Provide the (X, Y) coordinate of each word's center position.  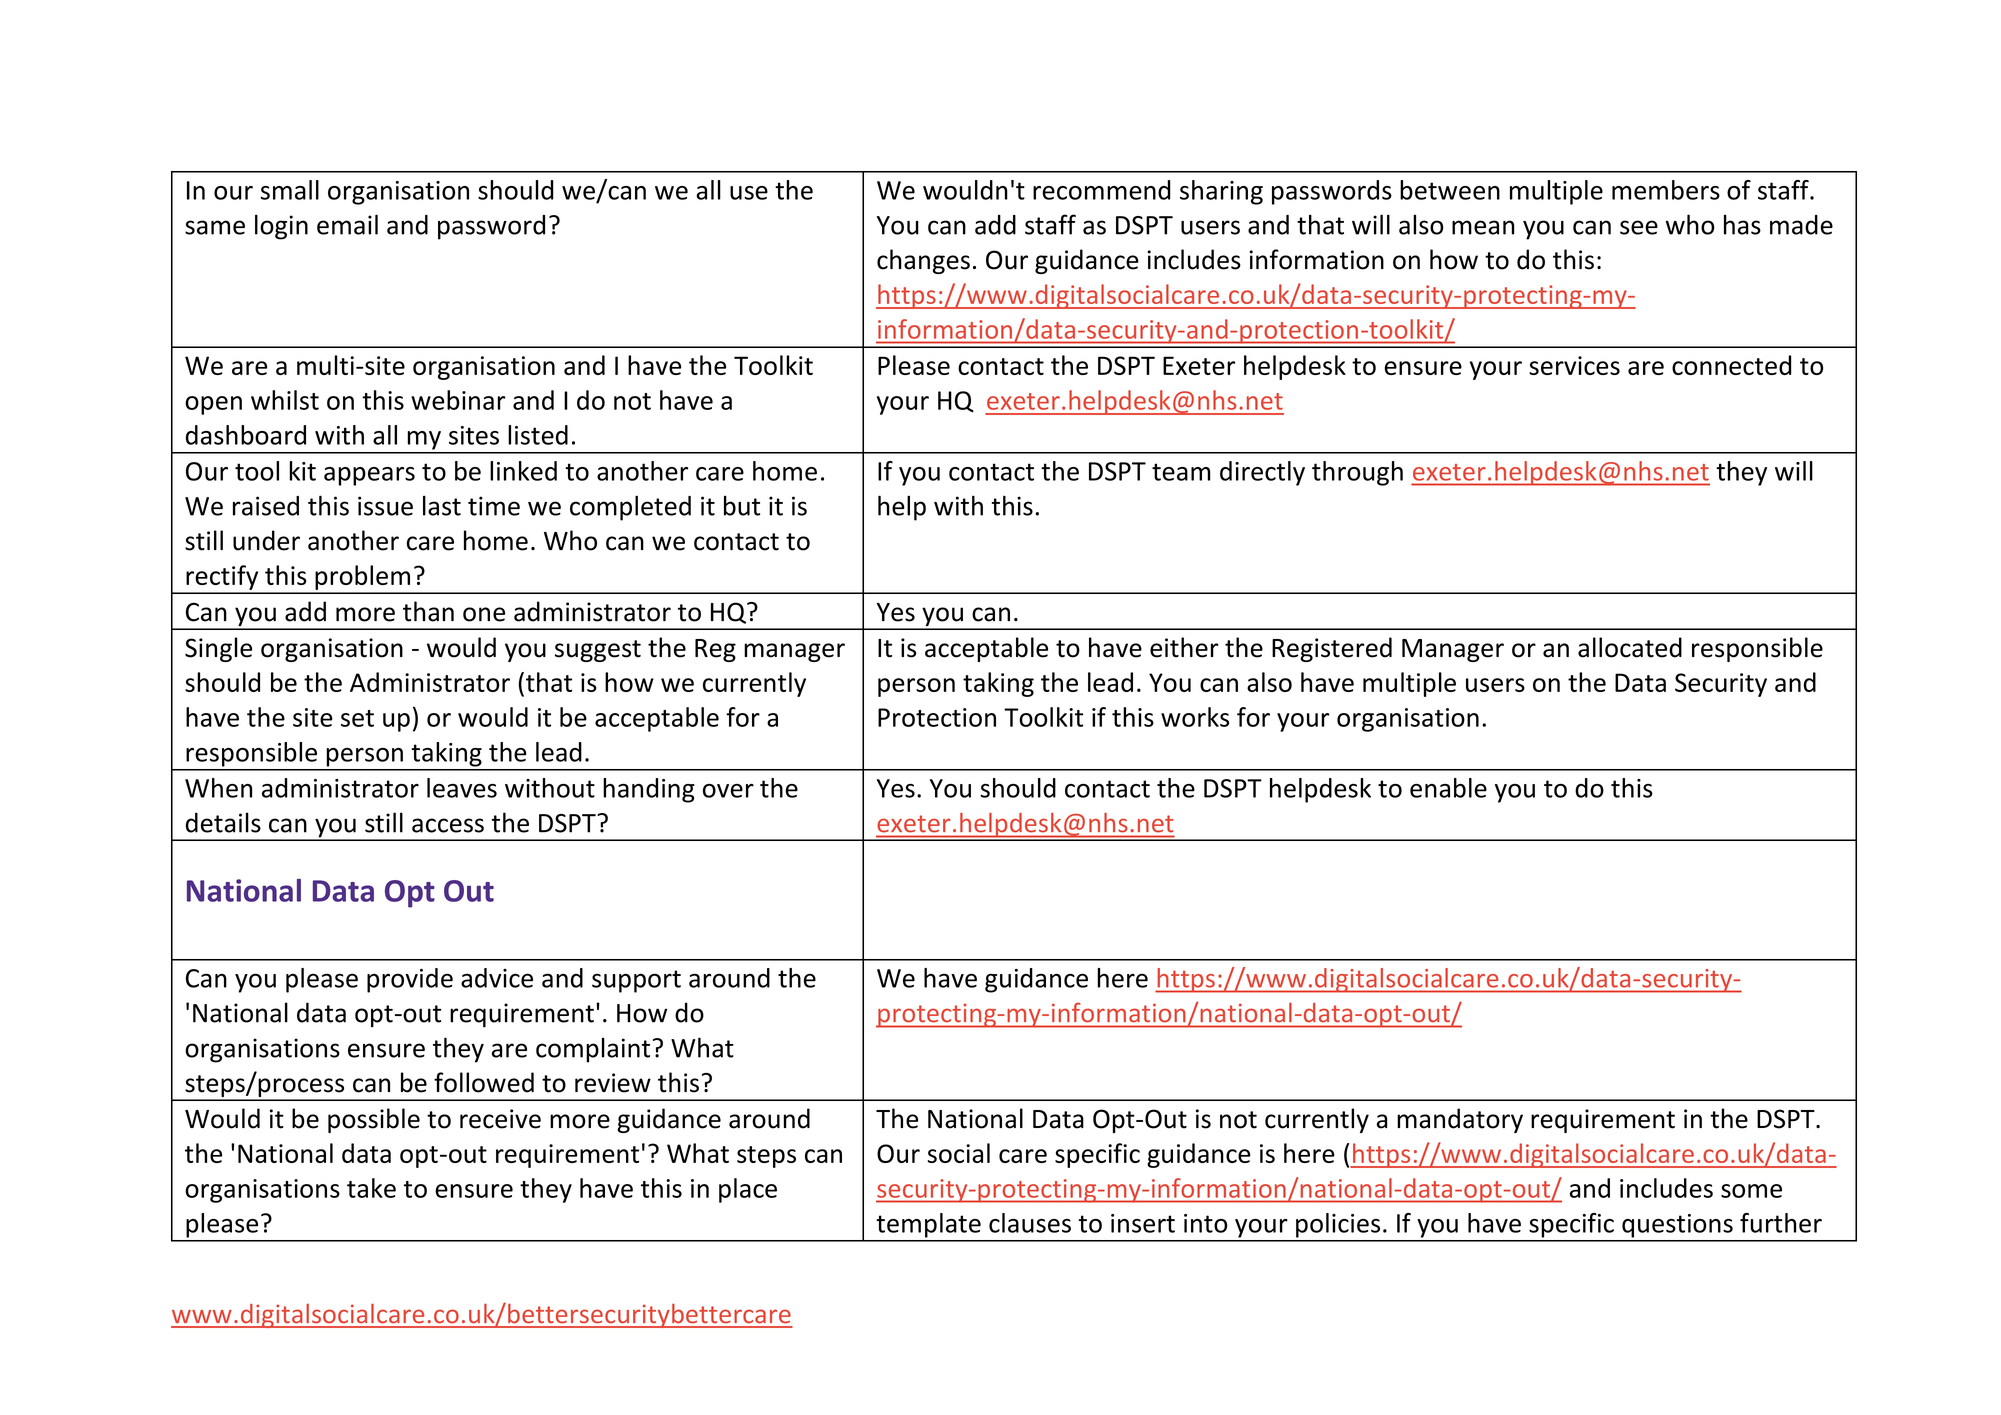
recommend (1102, 190)
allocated (1630, 647)
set (357, 718)
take (371, 1188)
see (1639, 227)
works (1195, 717)
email (347, 224)
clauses (1030, 1223)
